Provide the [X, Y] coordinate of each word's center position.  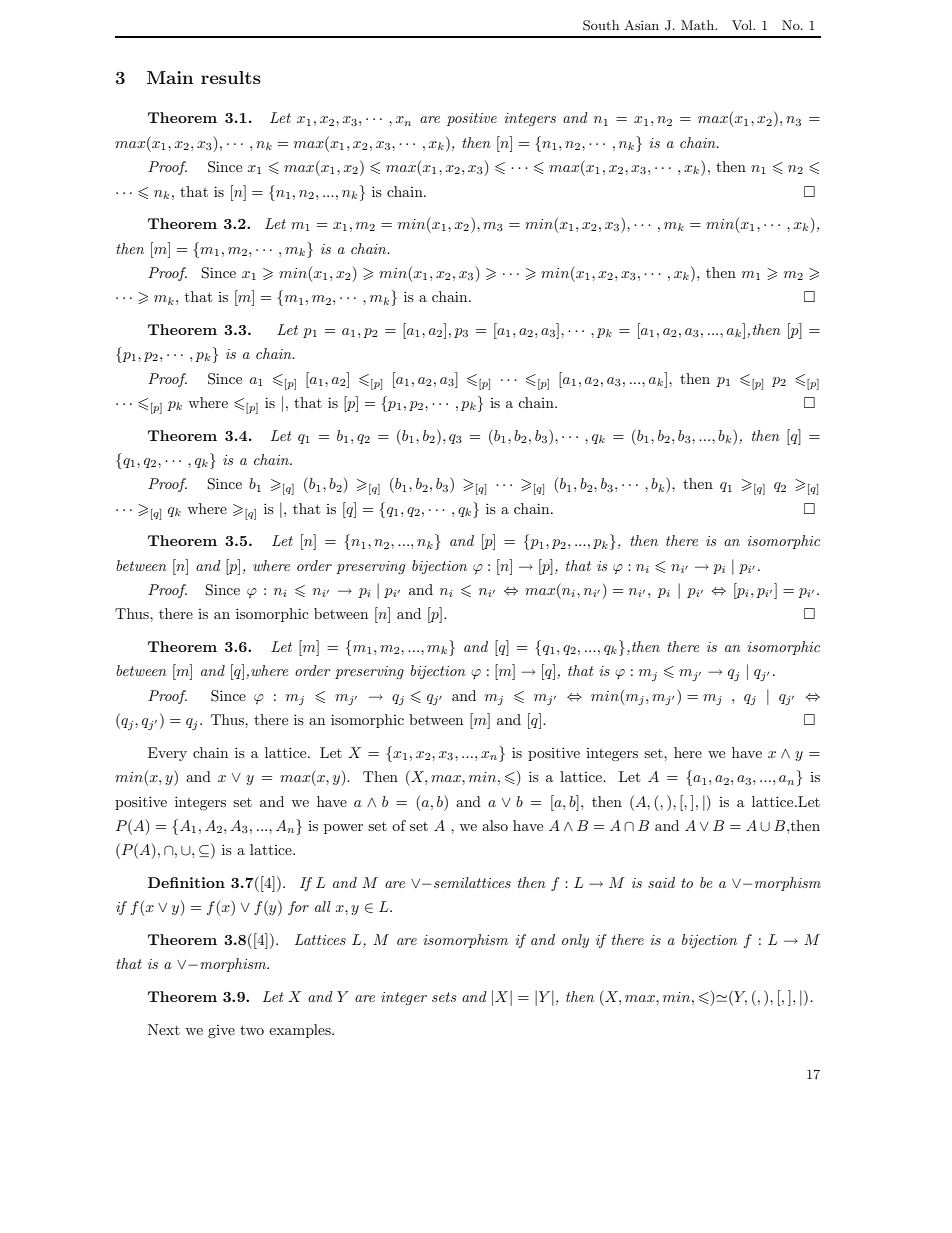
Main [170, 77]
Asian [641, 25]
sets [444, 997]
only [575, 941]
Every [167, 754]
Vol [743, 25]
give [221, 1031]
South [601, 25]
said [661, 882]
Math [699, 25]
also [495, 825]
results [231, 77]
